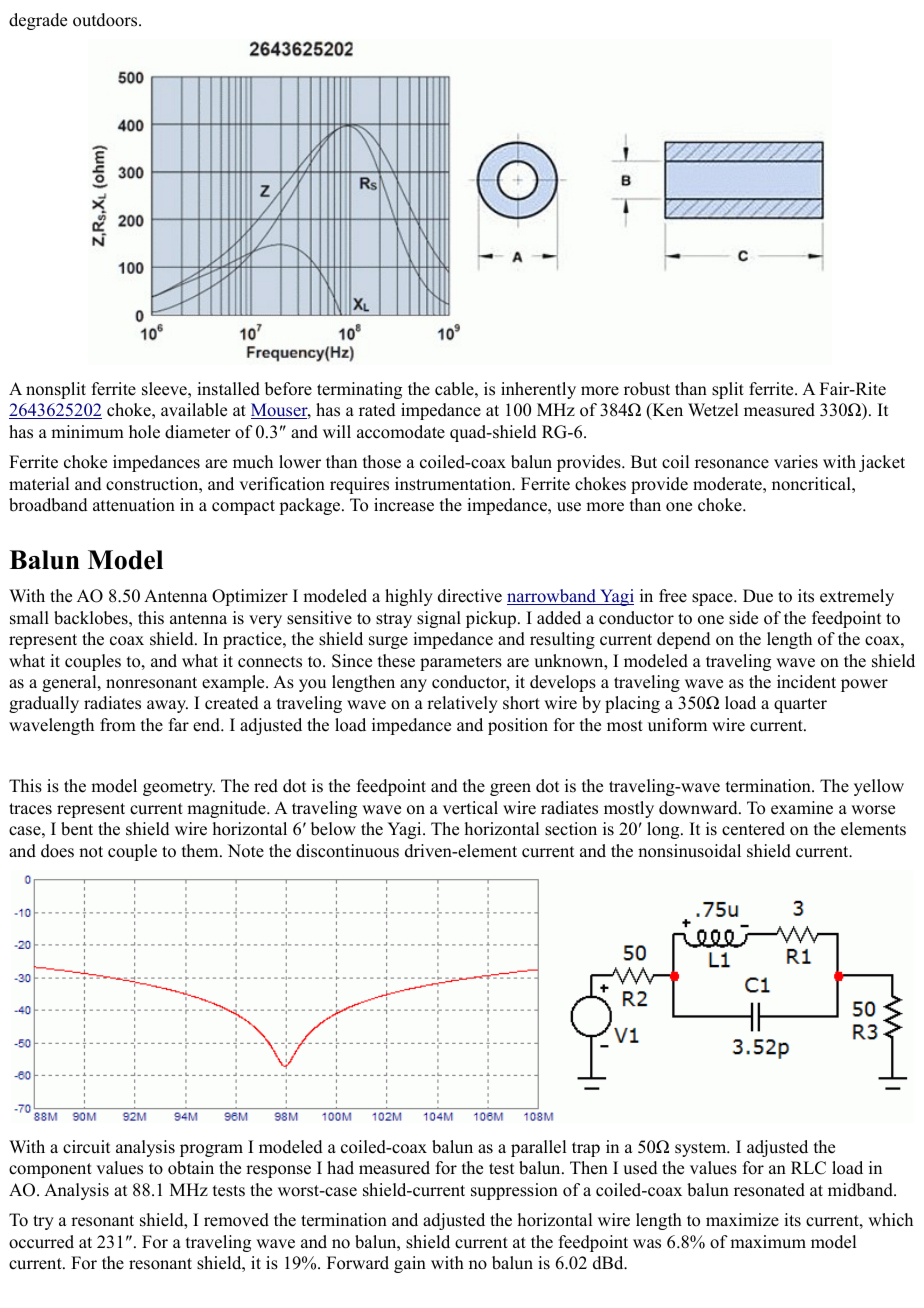 The width and height of the screenshot is (924, 1308). What do you see at coordinates (194, 410) in the screenshot?
I see `available` at bounding box center [194, 410].
